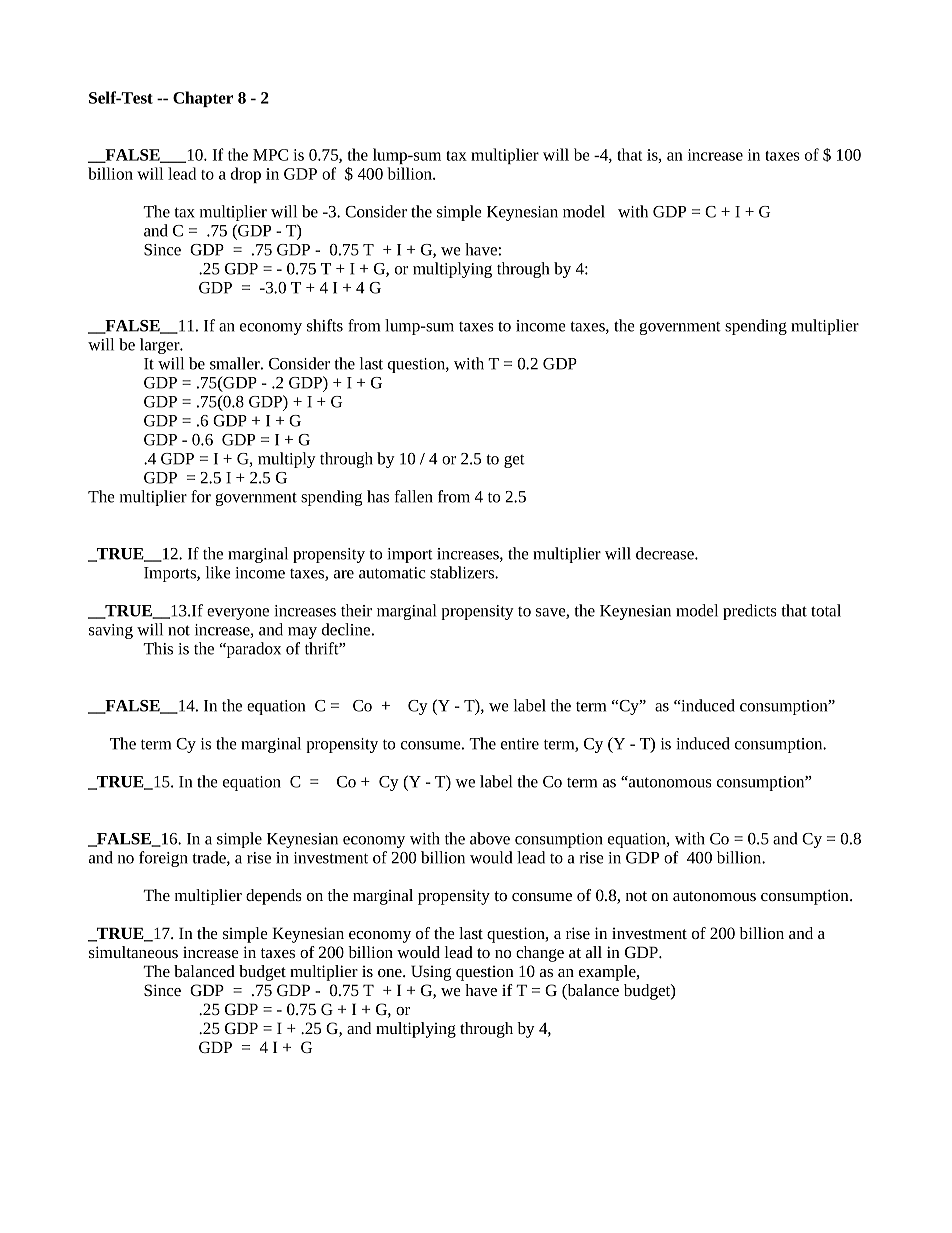  What do you see at coordinates (218, 572) in the document?
I see `like` at bounding box center [218, 572].
